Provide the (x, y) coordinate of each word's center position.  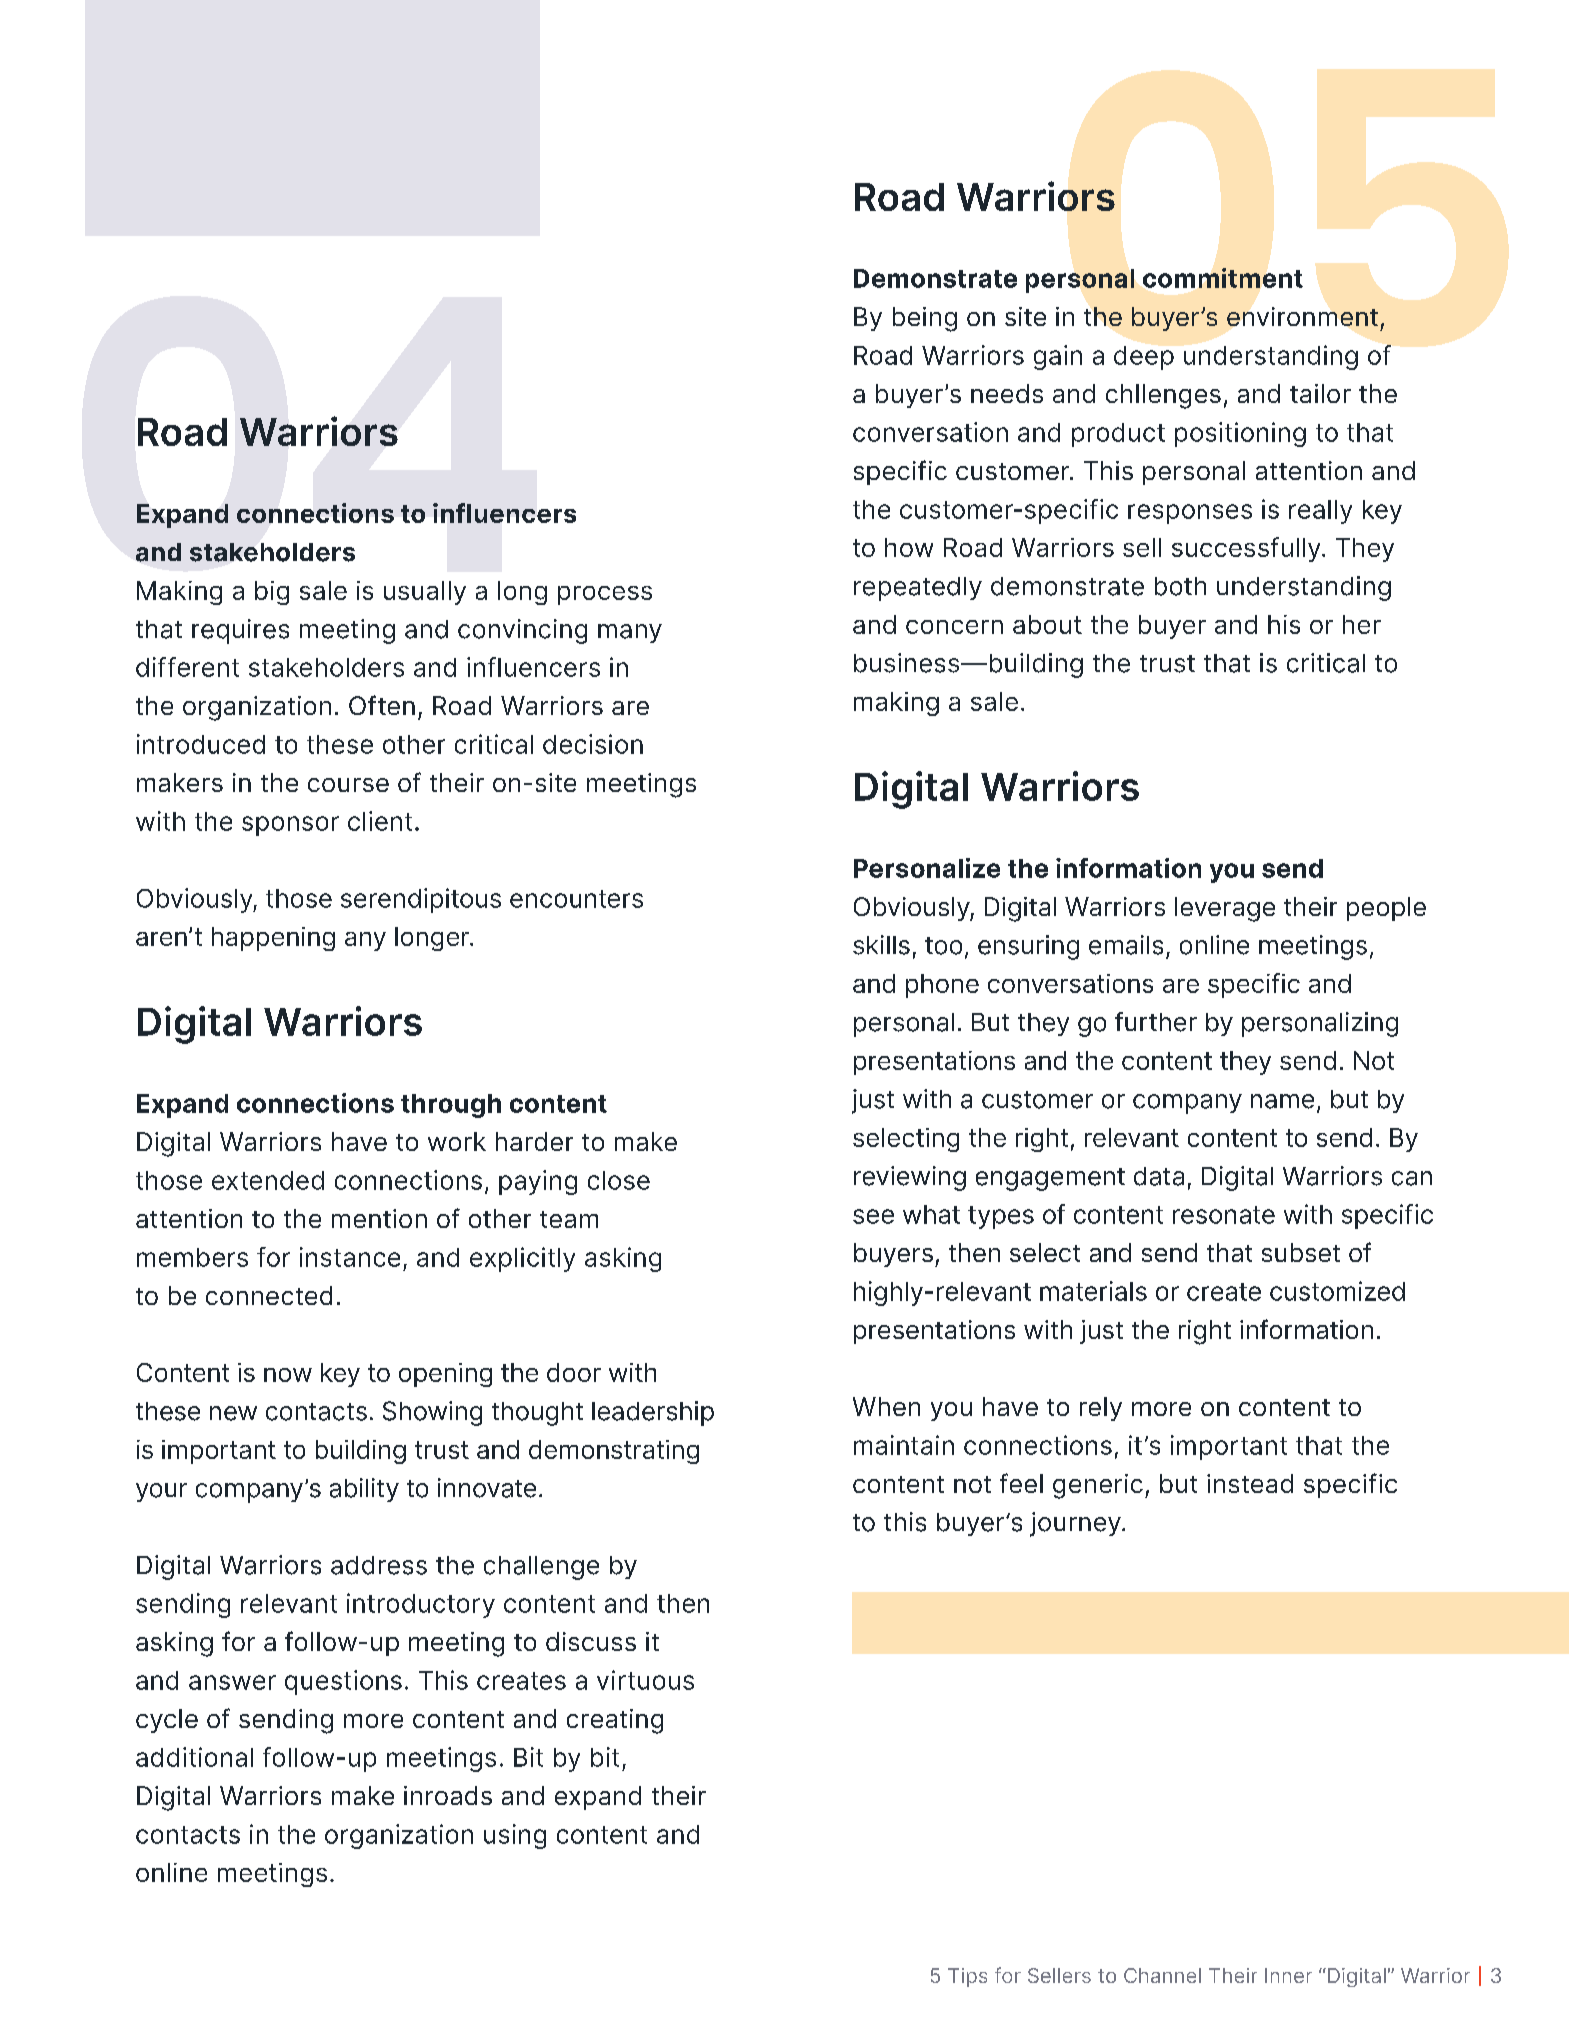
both (1180, 586)
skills (881, 945)
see (873, 1216)
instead (1250, 1483)
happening (273, 939)
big (272, 593)
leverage (1225, 909)
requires (240, 631)
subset (1301, 1252)
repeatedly (918, 589)
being (925, 319)
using (515, 1836)
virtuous (645, 1680)
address (379, 1565)
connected (269, 1295)
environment (1302, 316)
